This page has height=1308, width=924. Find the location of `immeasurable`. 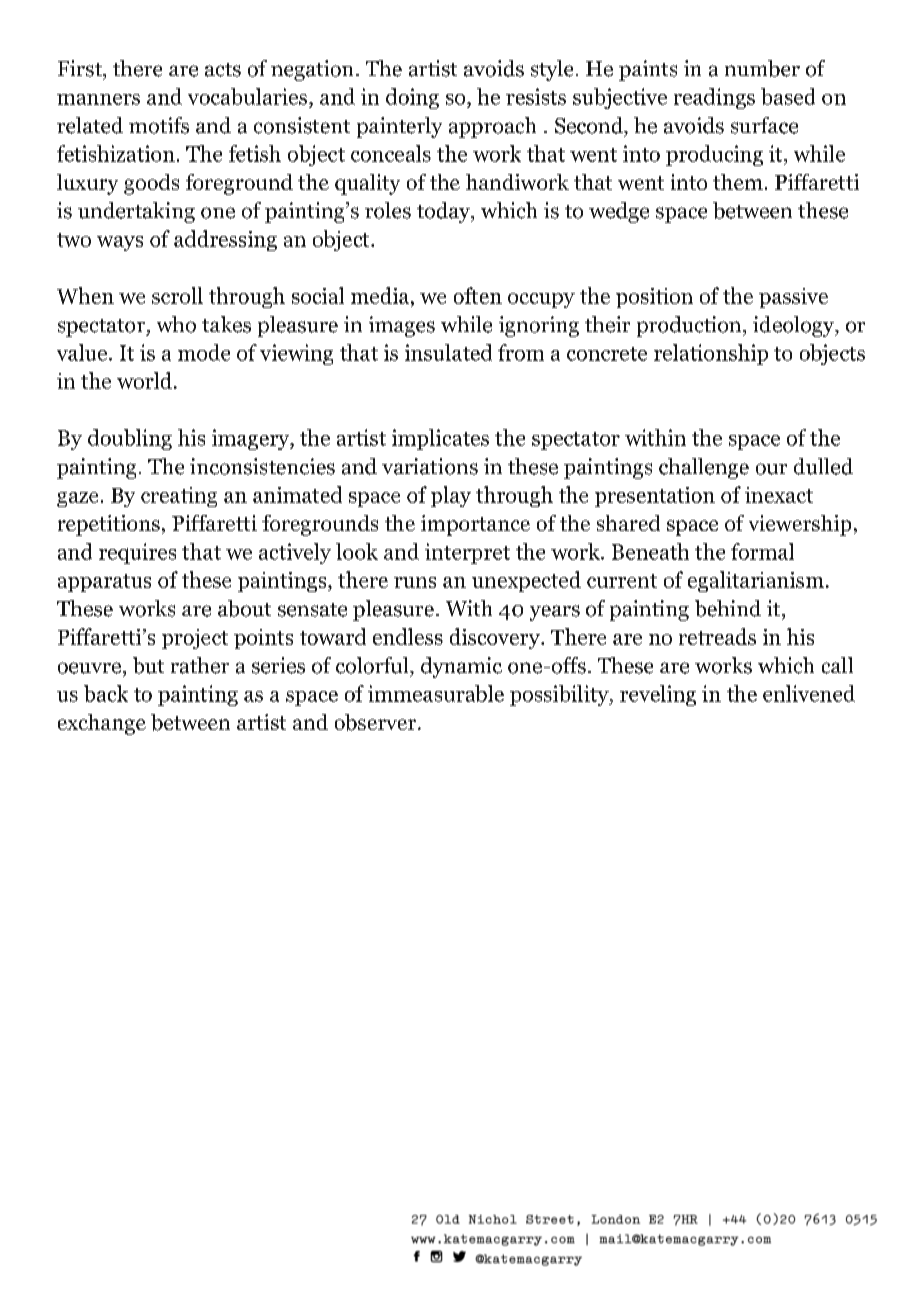

immeasurable is located at coordinates (436, 693).
